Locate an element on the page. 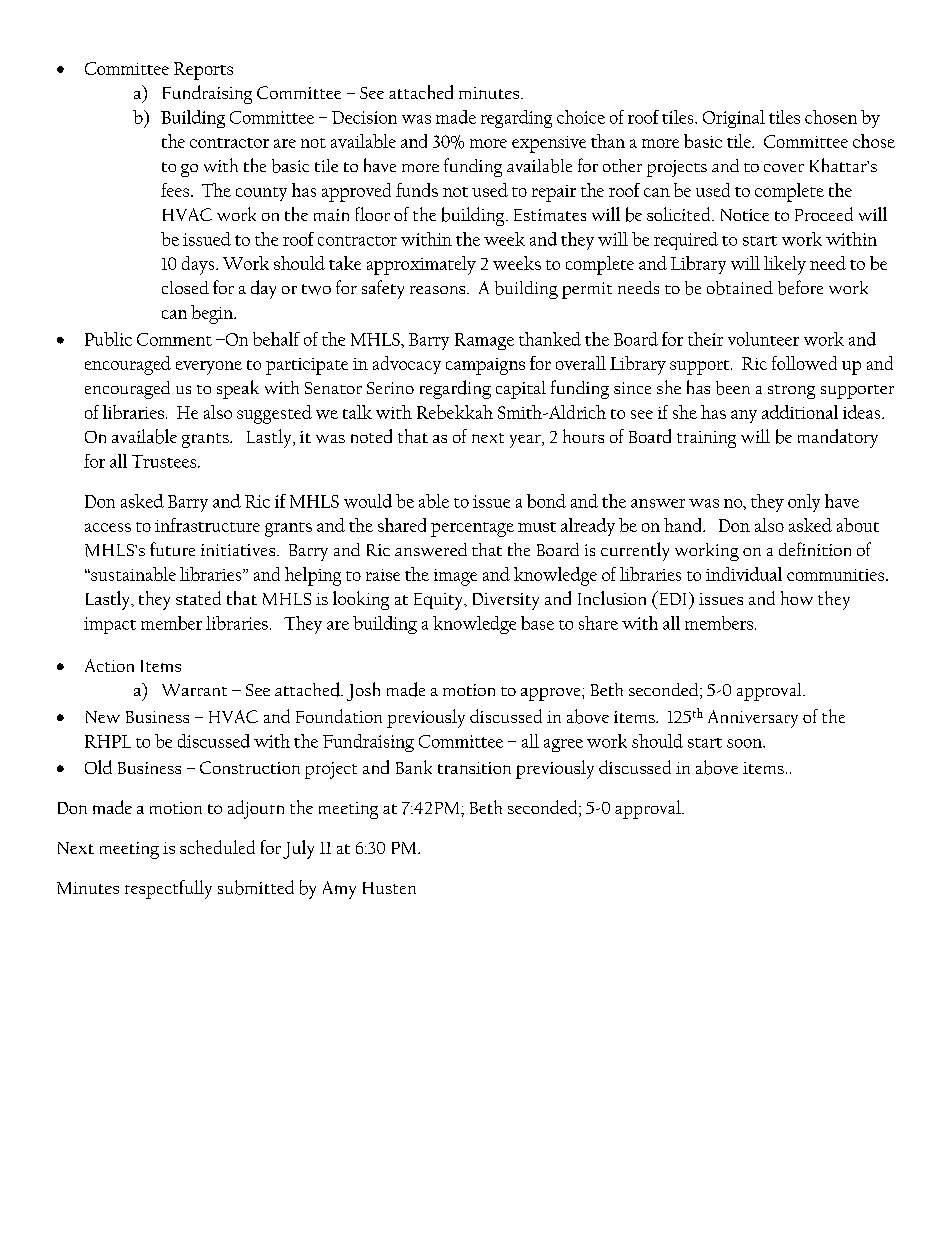  choice is located at coordinates (581, 117).
